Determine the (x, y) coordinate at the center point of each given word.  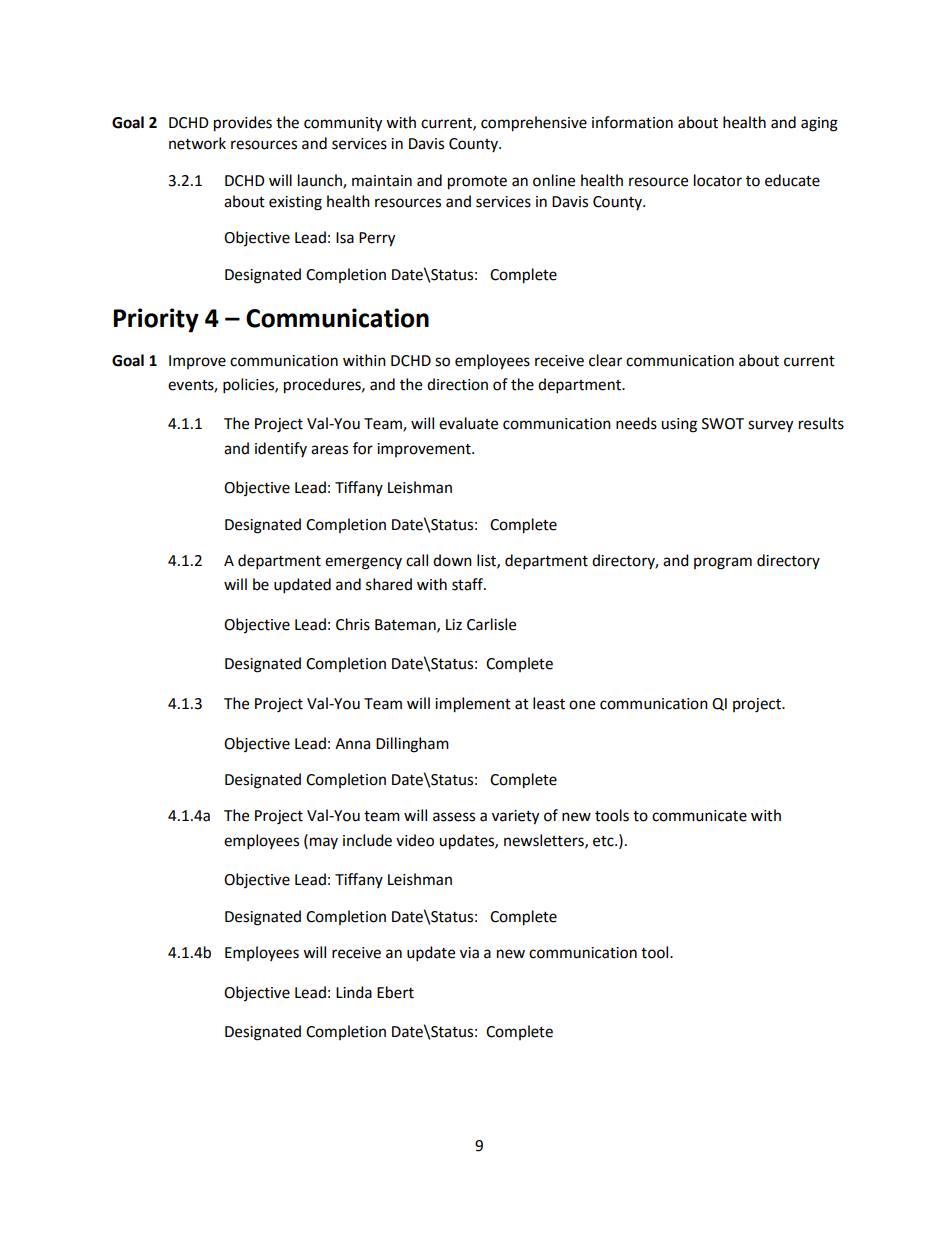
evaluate (468, 423)
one (582, 705)
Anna (352, 744)
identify (281, 449)
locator (718, 180)
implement (473, 705)
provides (243, 124)
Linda (354, 992)
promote (477, 183)
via (469, 953)
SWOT (723, 424)
